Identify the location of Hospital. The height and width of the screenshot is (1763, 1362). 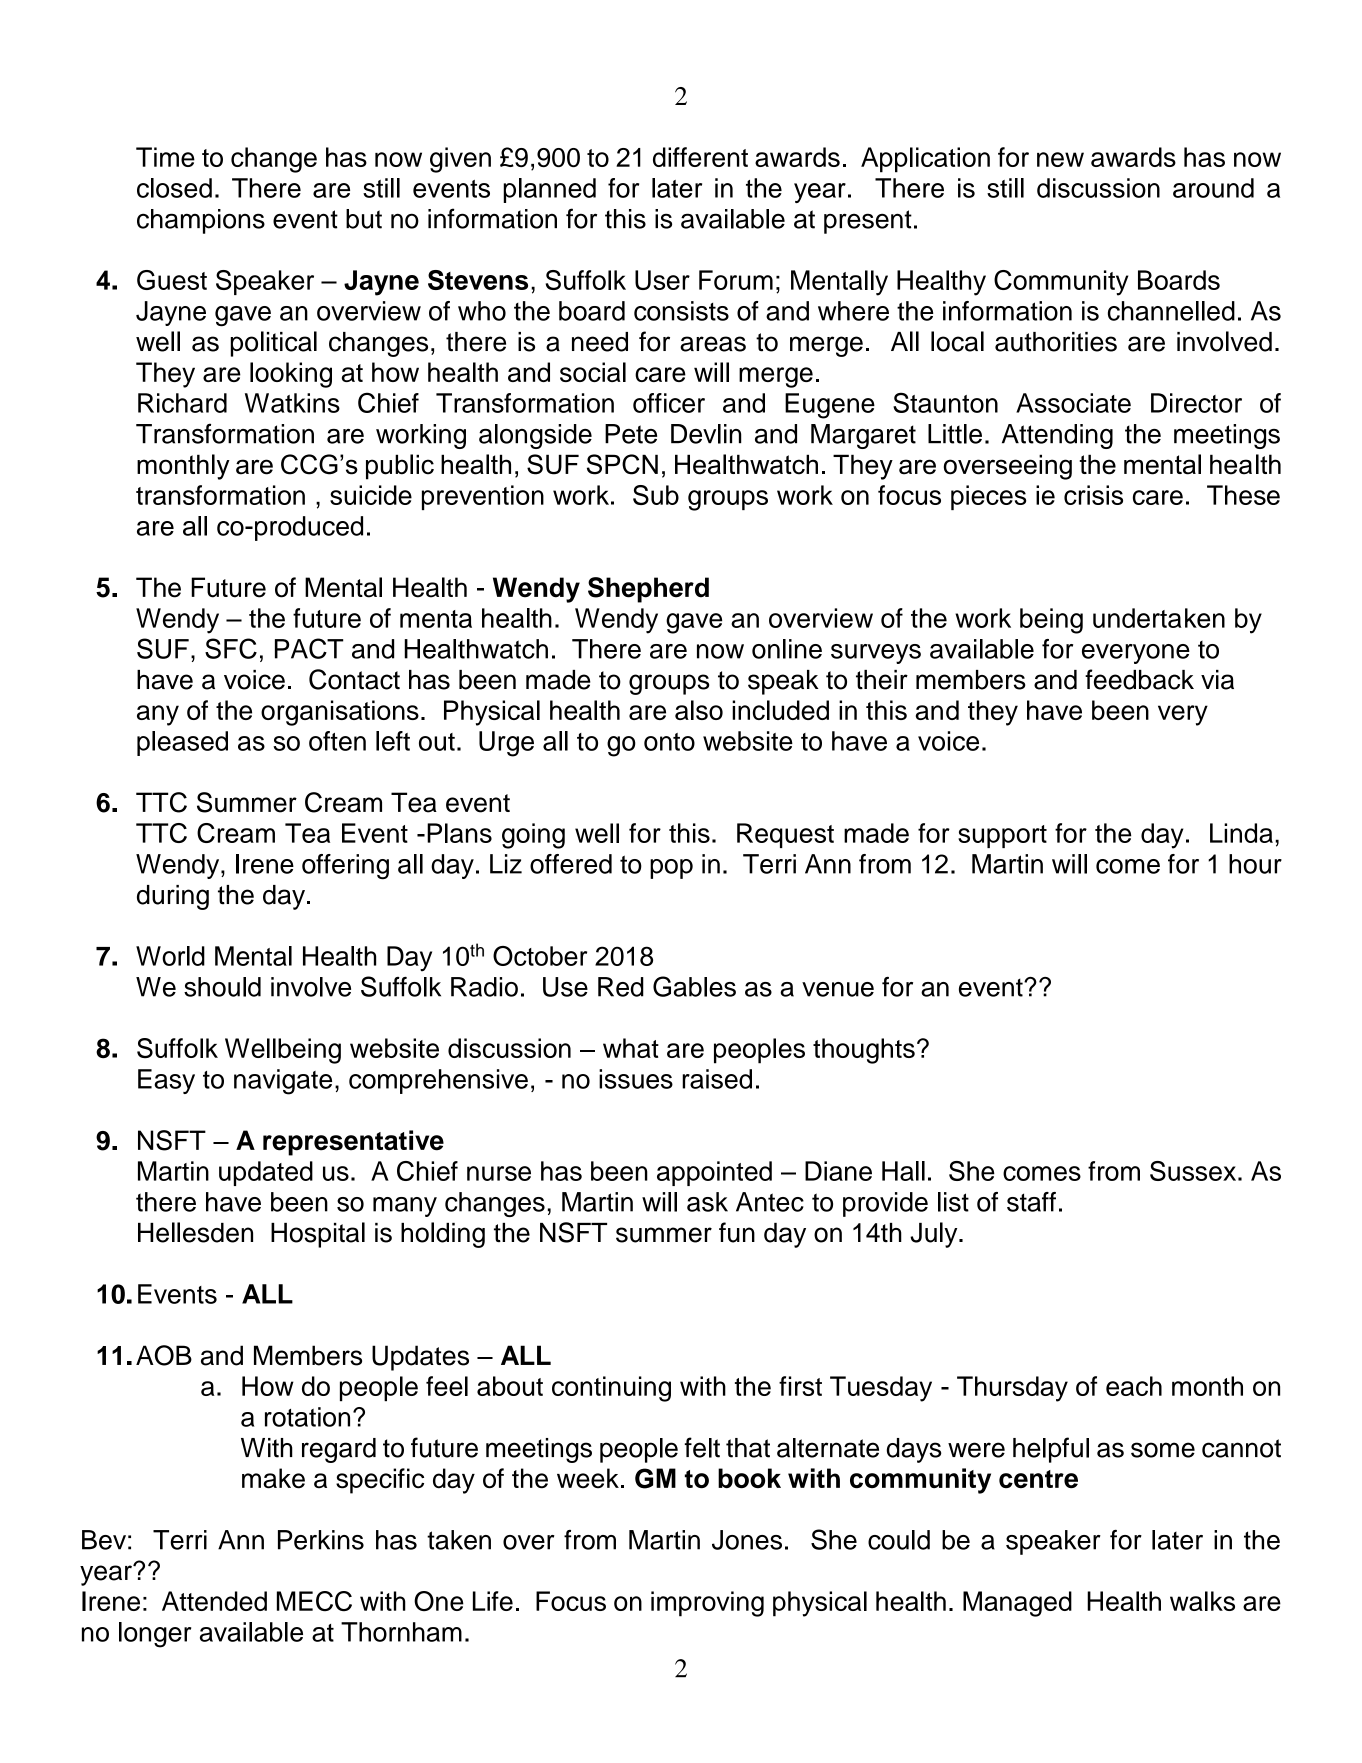
(318, 1235).
